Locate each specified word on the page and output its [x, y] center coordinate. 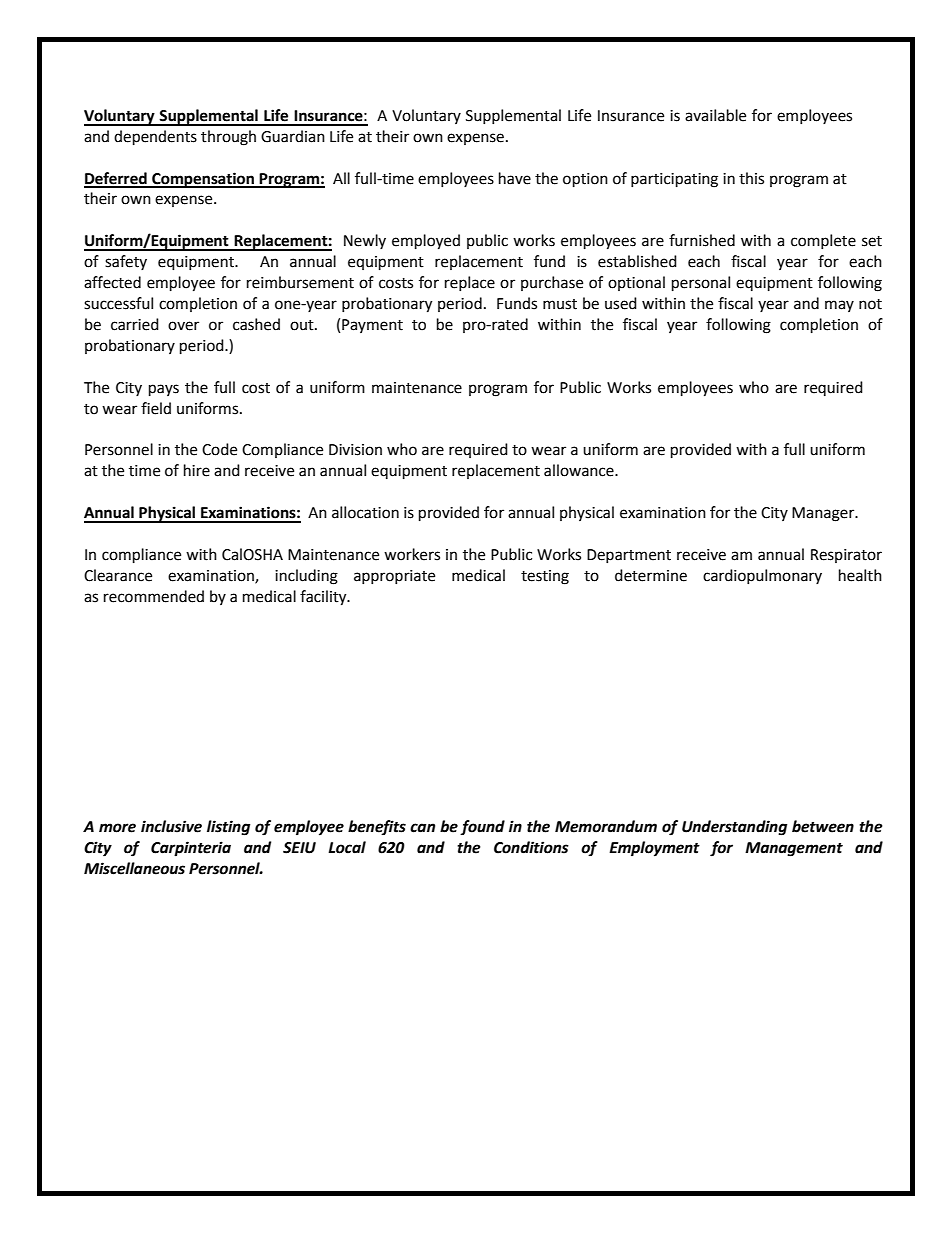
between [823, 826]
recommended [154, 596]
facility [324, 598]
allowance [580, 470]
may [839, 306]
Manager [824, 514]
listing [228, 828]
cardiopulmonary [762, 576]
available [715, 115]
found [482, 827]
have [515, 178]
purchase [552, 283]
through [228, 138]
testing [545, 577]
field [156, 408]
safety [126, 262]
